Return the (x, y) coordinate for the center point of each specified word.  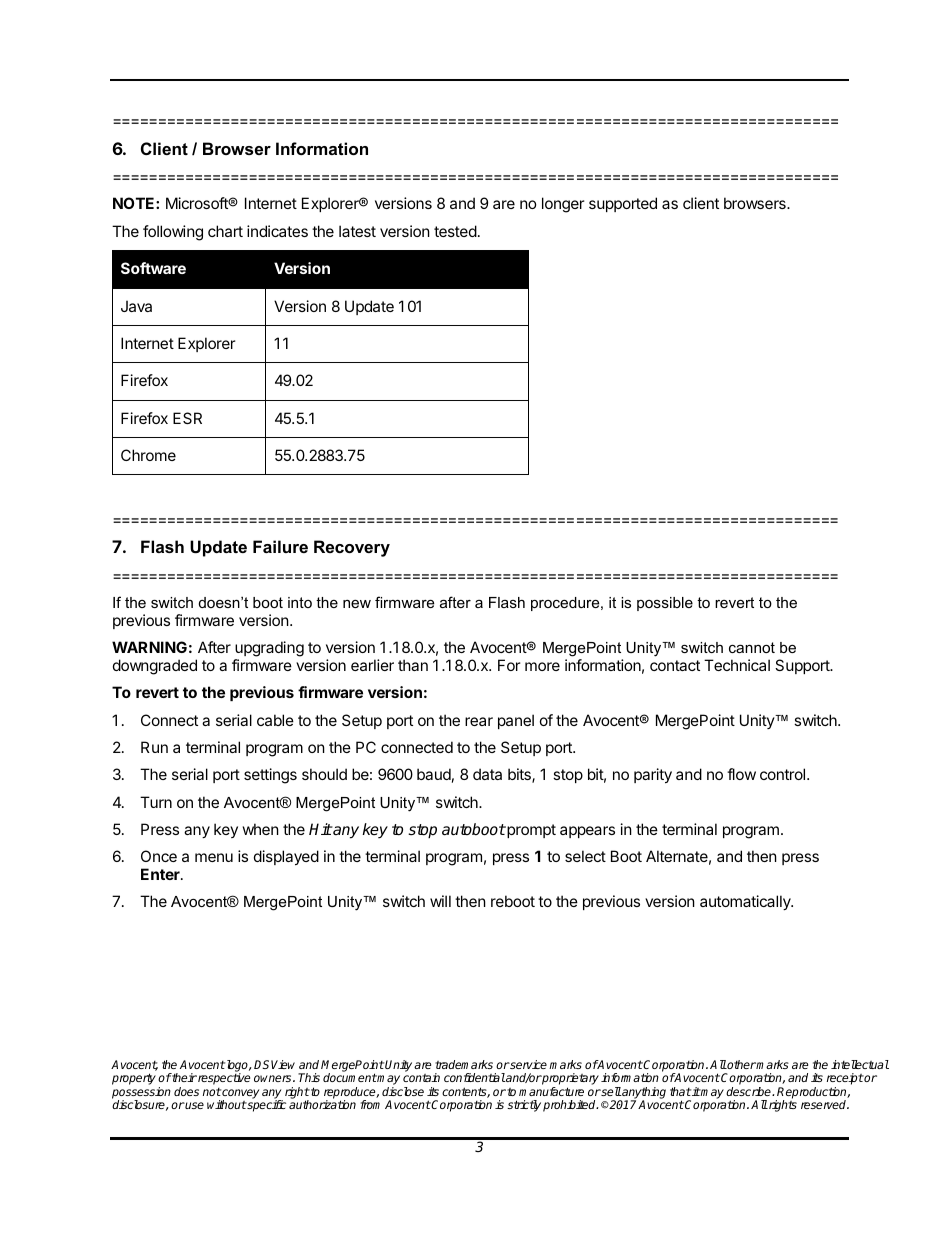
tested (455, 231)
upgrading (269, 650)
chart (225, 231)
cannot (752, 647)
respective (223, 1079)
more (542, 666)
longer (563, 205)
